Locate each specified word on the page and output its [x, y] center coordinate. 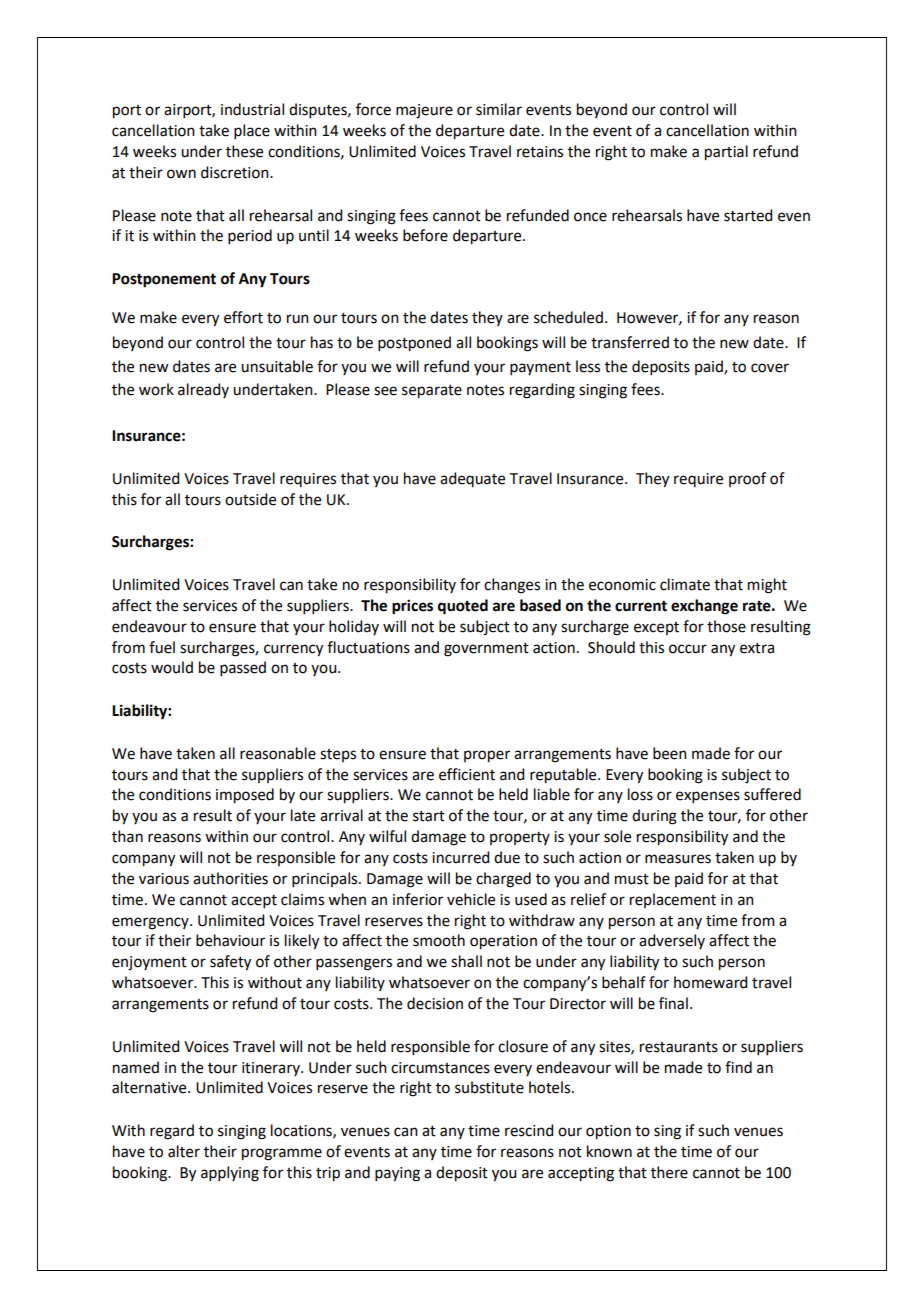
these [244, 151]
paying [397, 1174]
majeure [424, 111]
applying [230, 1174]
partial [726, 153]
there [669, 1172]
